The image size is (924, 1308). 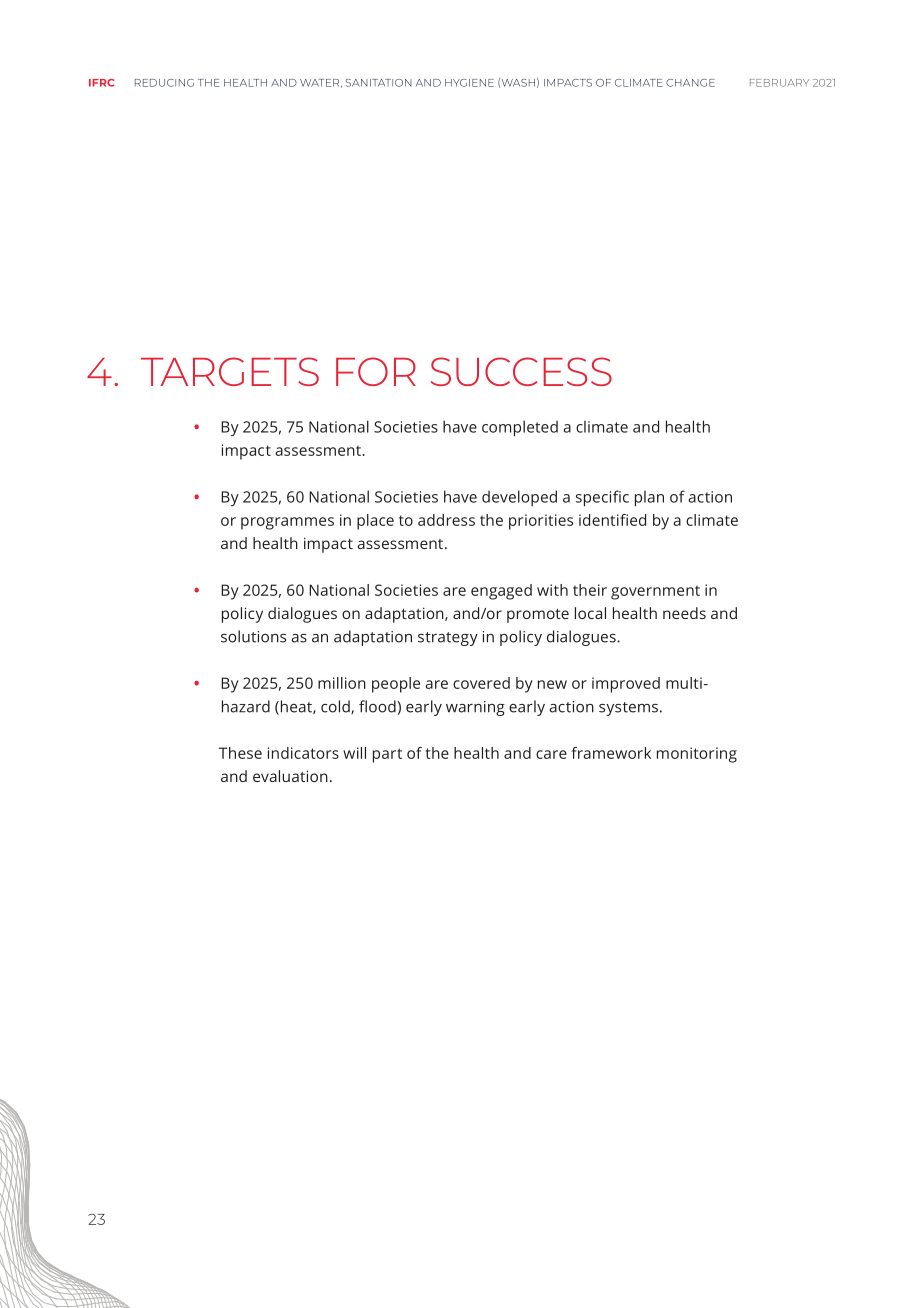 I want to click on completed, so click(x=520, y=428).
